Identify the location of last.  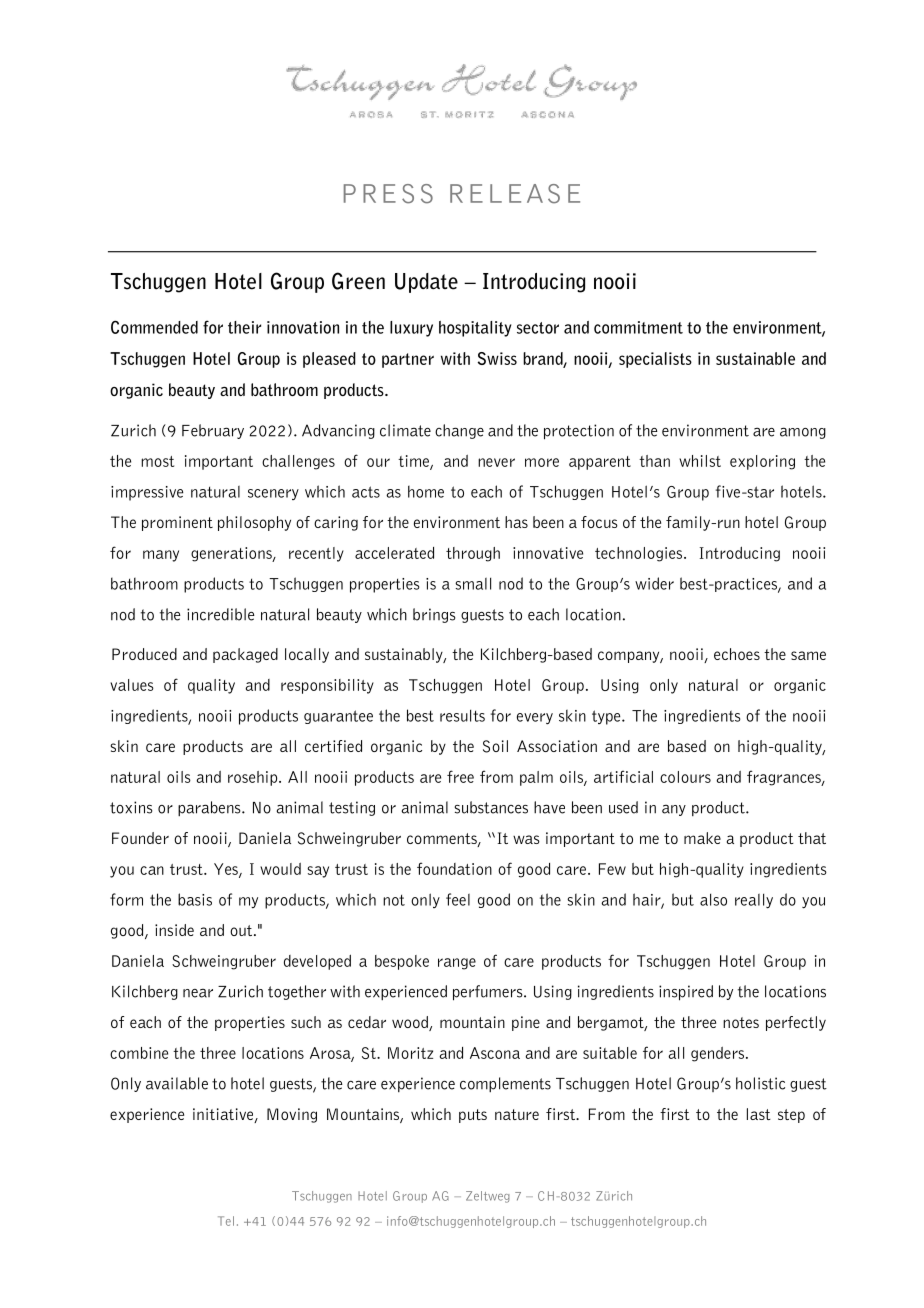
(759, 1114).
